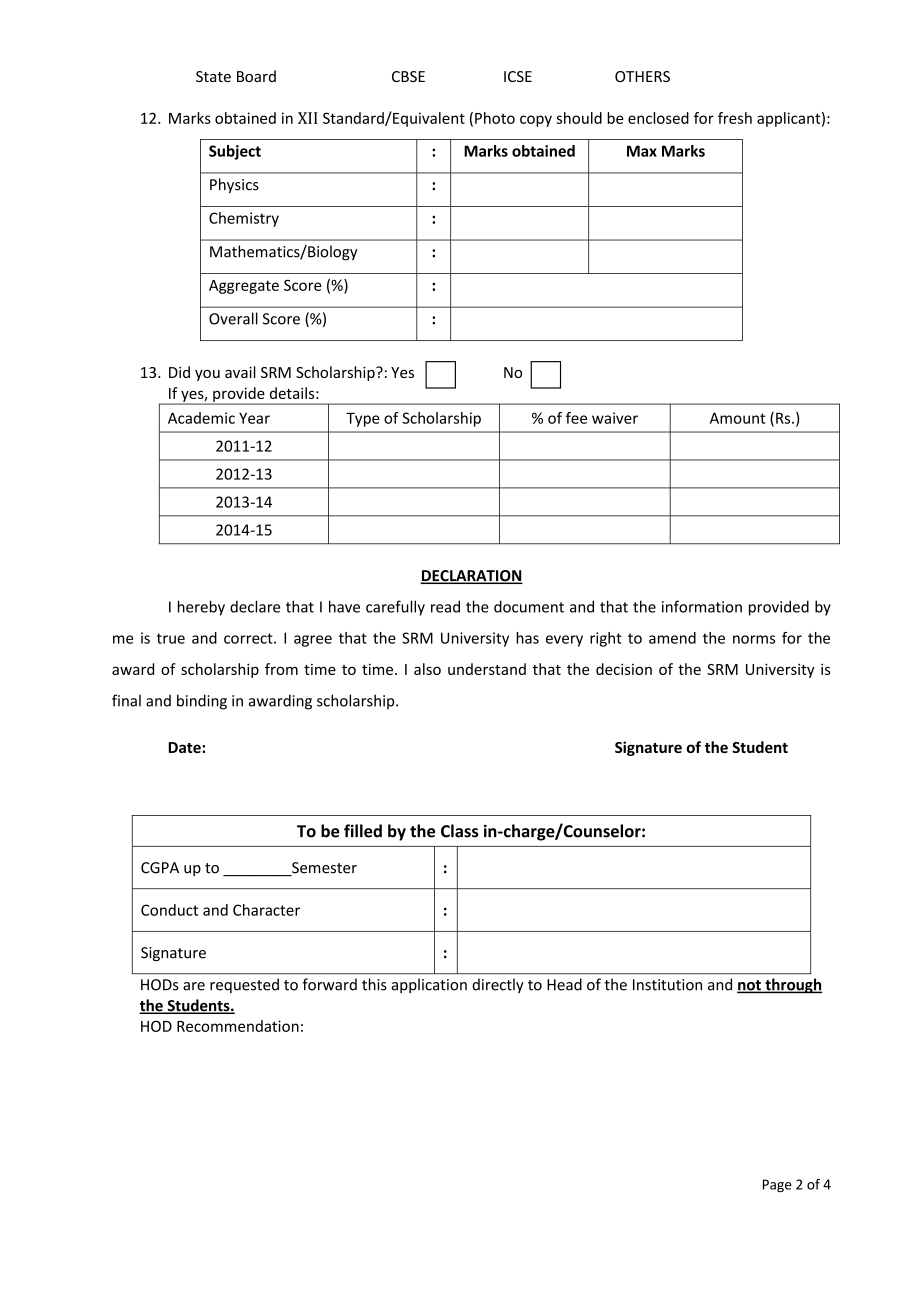 The image size is (924, 1307). What do you see at coordinates (445, 606) in the screenshot?
I see `read` at bounding box center [445, 606].
